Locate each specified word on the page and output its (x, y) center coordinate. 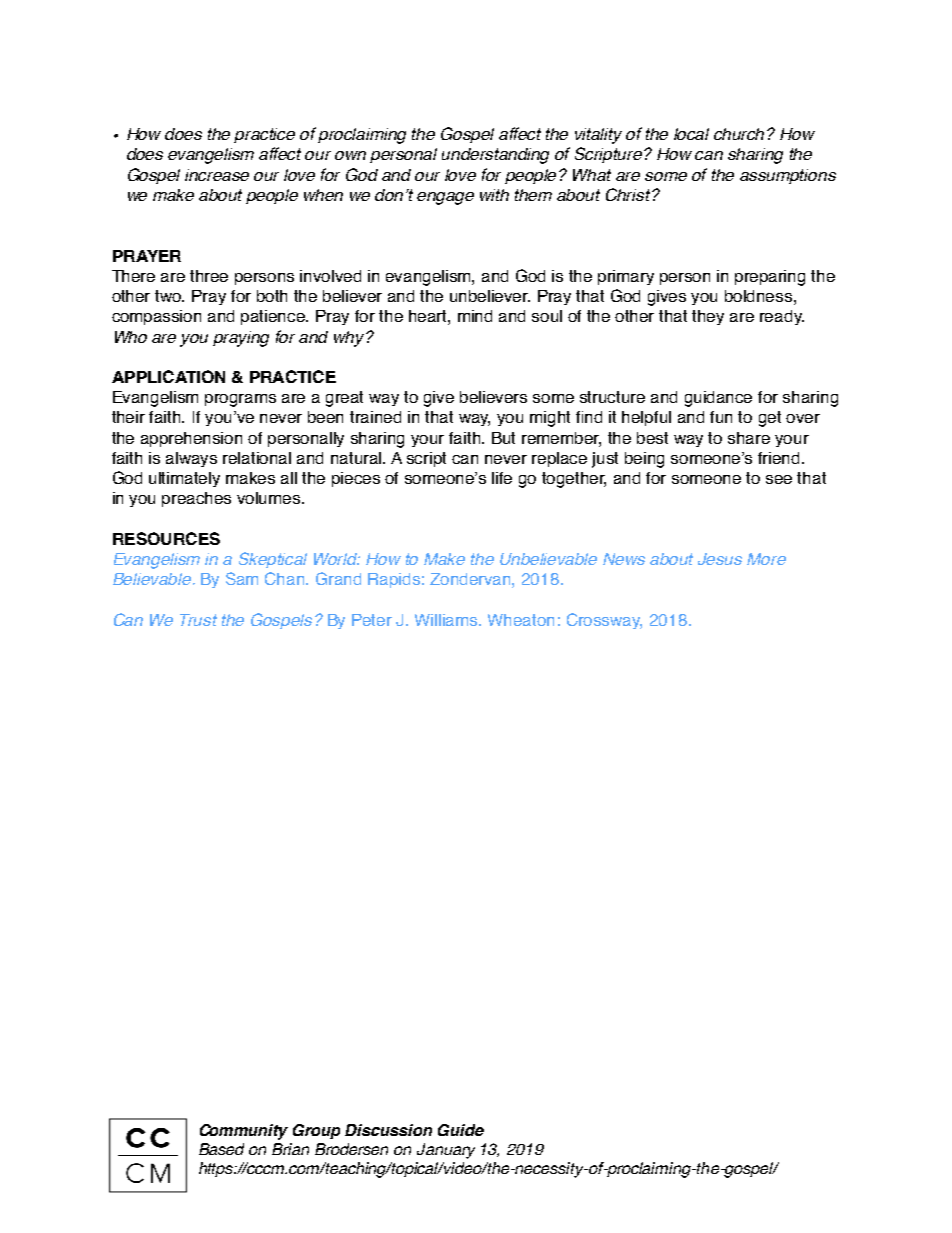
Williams (448, 620)
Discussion (388, 1130)
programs (240, 400)
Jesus (720, 559)
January (446, 1151)
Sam (242, 578)
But (503, 438)
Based (221, 1149)
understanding (495, 156)
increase (217, 175)
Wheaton (521, 620)
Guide (461, 1130)
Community (244, 1132)
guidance (718, 399)
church (741, 134)
